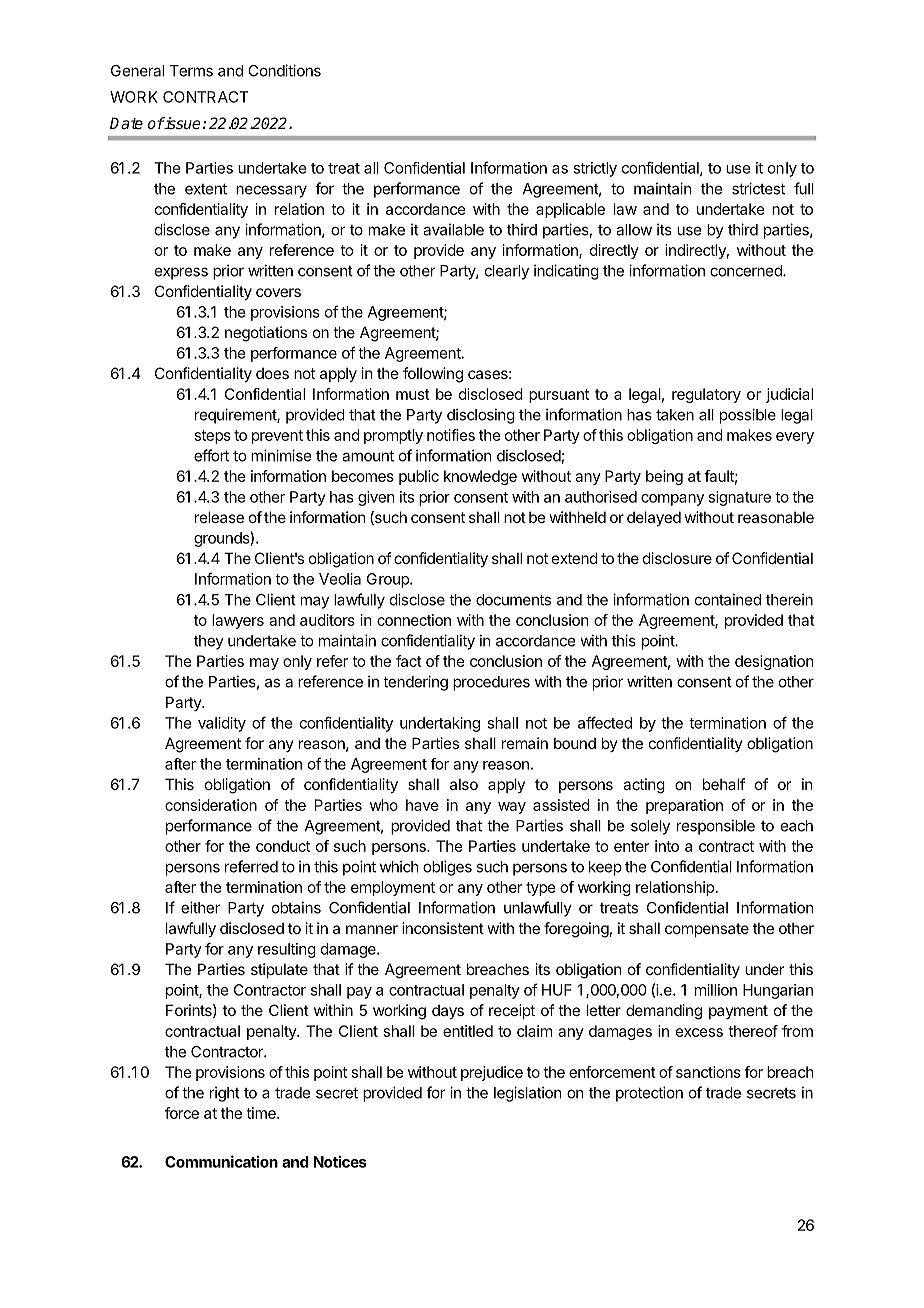 The height and width of the image is (1308, 924). What do you see at coordinates (464, 784) in the image?
I see `also` at bounding box center [464, 784].
